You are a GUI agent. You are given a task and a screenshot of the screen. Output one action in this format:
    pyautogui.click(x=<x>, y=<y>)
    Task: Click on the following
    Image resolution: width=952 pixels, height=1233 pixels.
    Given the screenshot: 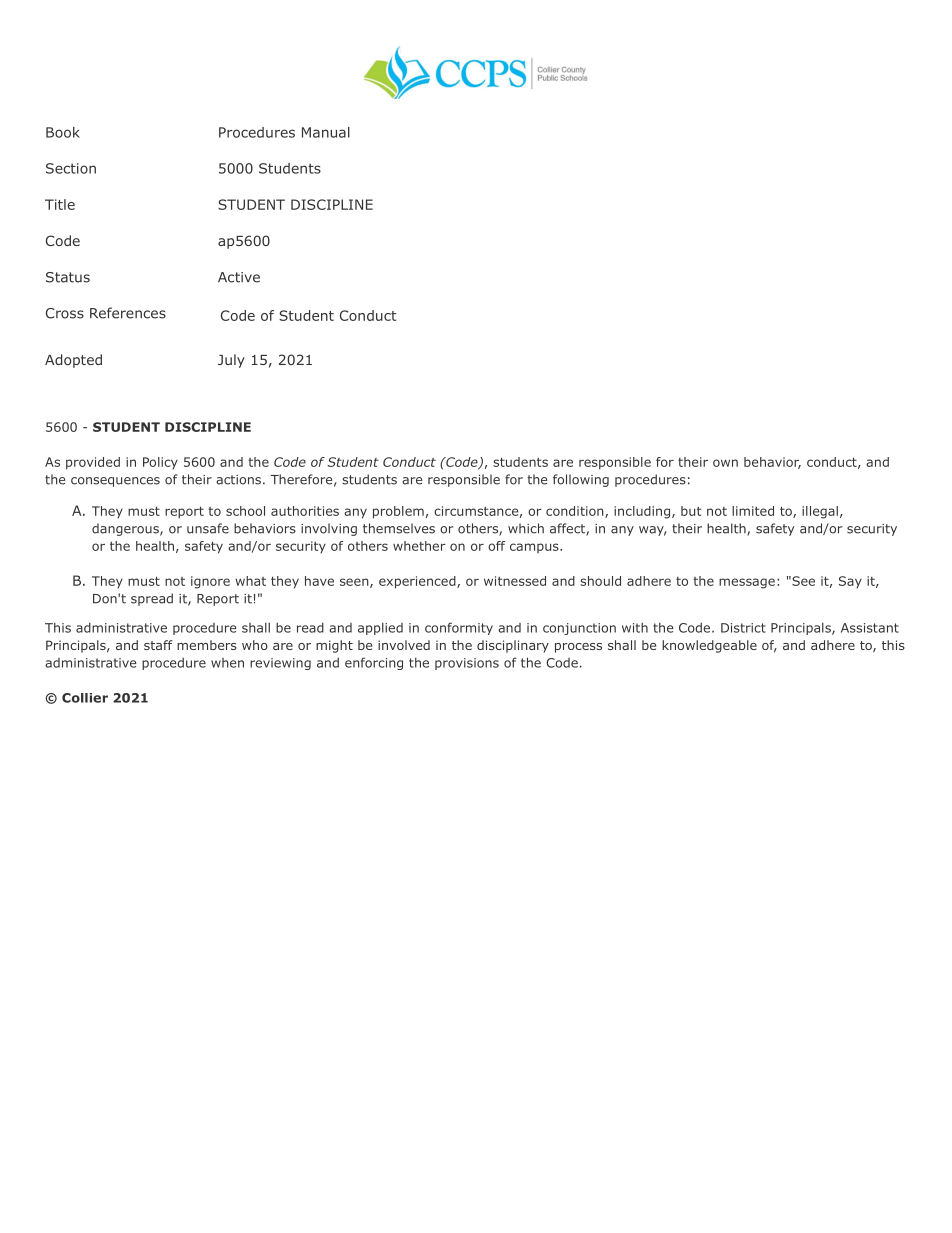 What is the action you would take?
    pyautogui.click(x=581, y=480)
